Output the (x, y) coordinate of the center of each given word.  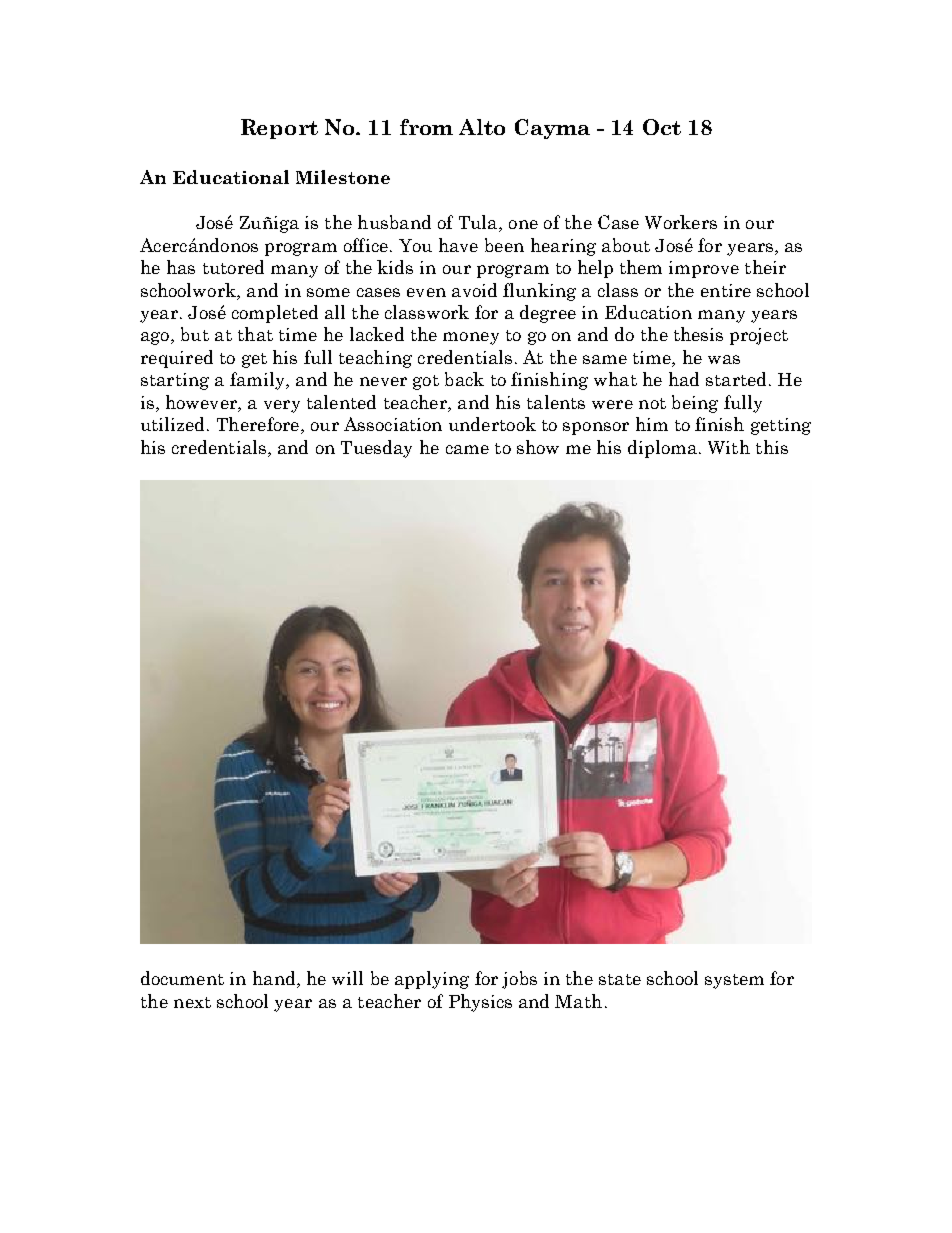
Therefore (259, 425)
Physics (480, 1003)
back (464, 379)
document (182, 978)
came (467, 449)
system (734, 981)
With (729, 447)
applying (432, 980)
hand (275, 979)
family (258, 381)
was (724, 359)
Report (279, 129)
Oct (662, 127)
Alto (482, 127)
